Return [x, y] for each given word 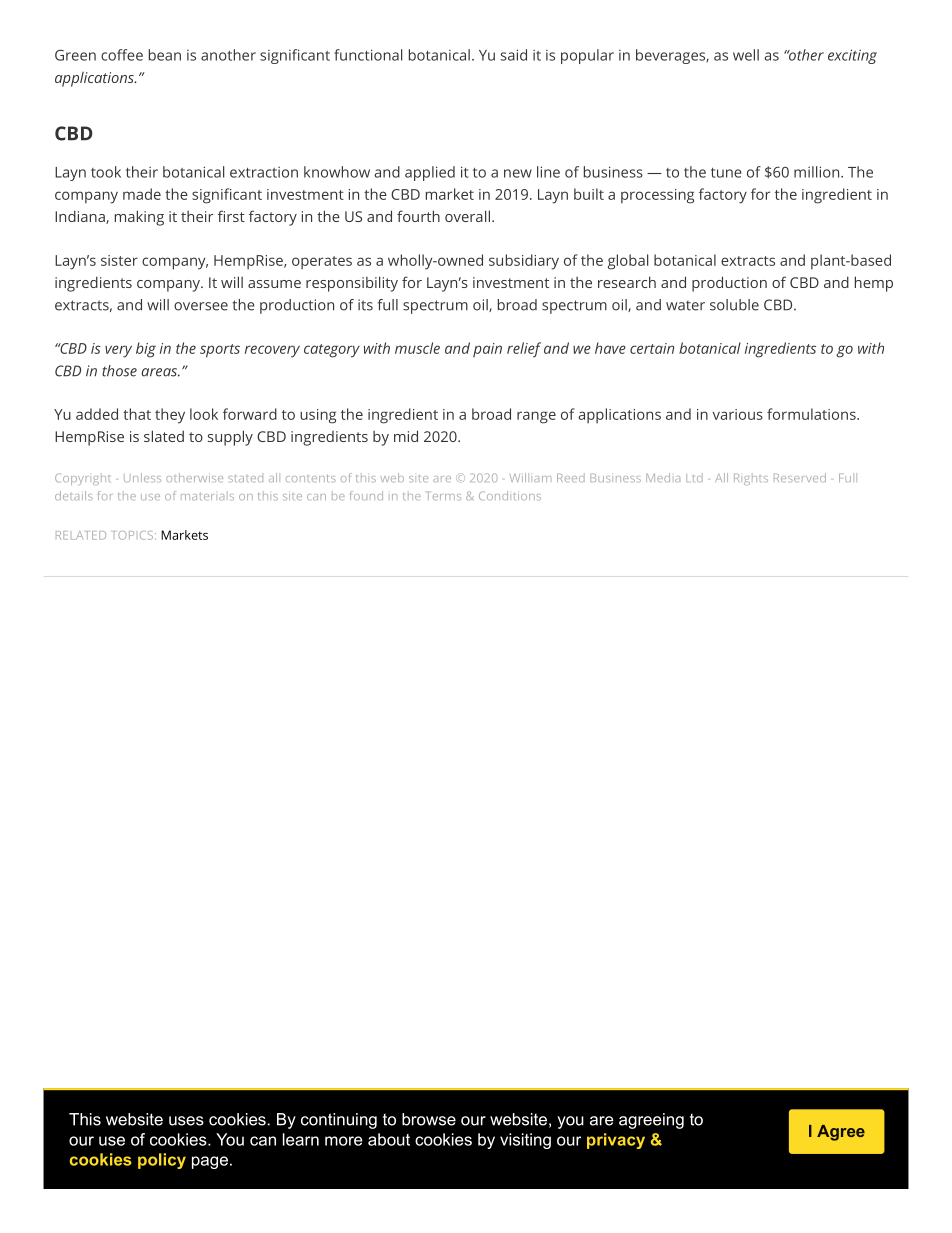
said [514, 55]
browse [429, 1119]
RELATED [81, 535]
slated [164, 436]
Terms [444, 496]
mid [406, 436]
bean [165, 55]
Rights [751, 479]
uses [186, 1121]
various [738, 414]
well [746, 55]
